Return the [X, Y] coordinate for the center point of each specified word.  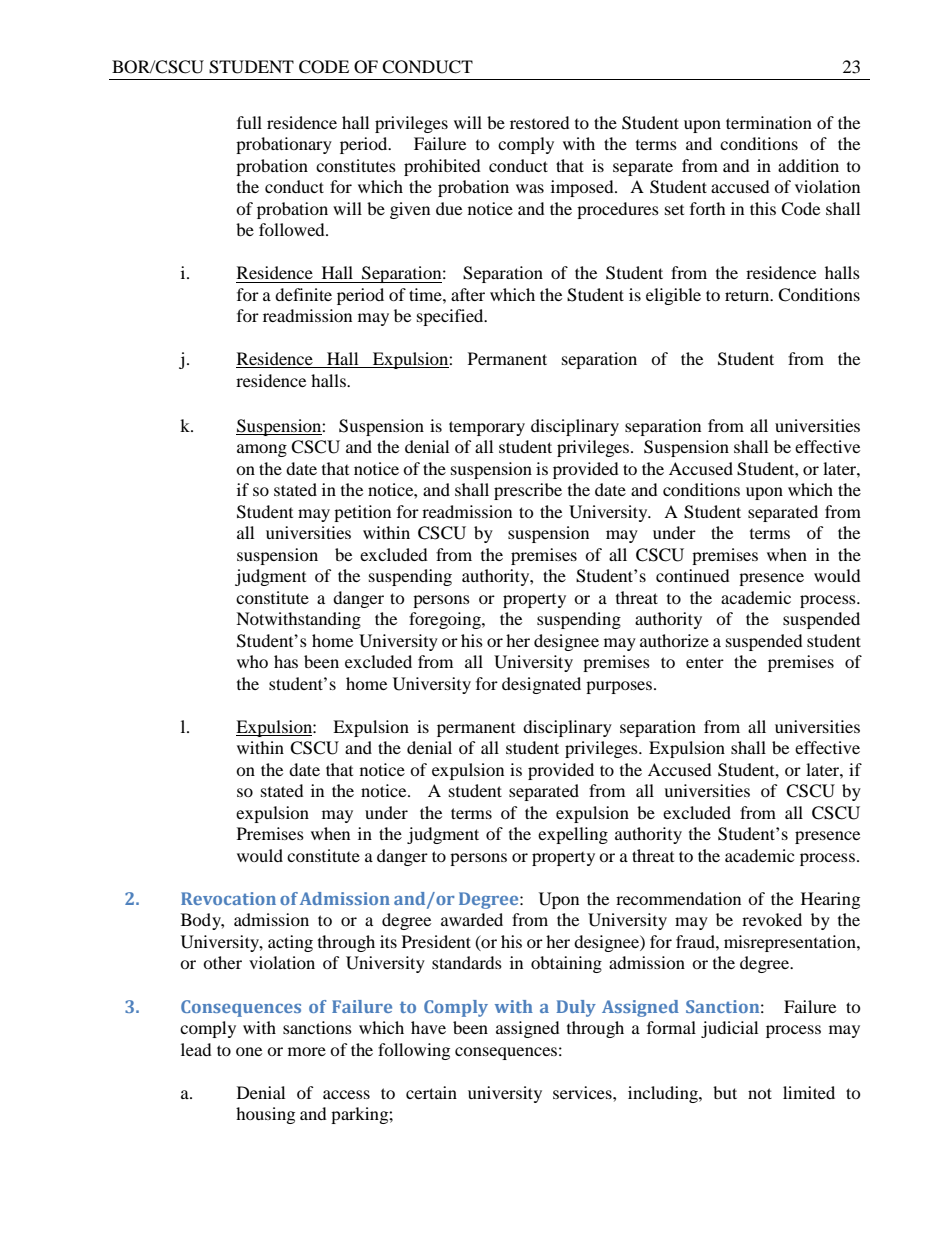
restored [540, 122]
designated [541, 685]
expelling [573, 835]
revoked [772, 919]
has [286, 661]
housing [265, 1115]
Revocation [228, 898]
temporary [487, 428]
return [748, 296]
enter [705, 662]
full [249, 122]
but [725, 1092]
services [583, 1092]
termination [769, 122]
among [262, 450]
